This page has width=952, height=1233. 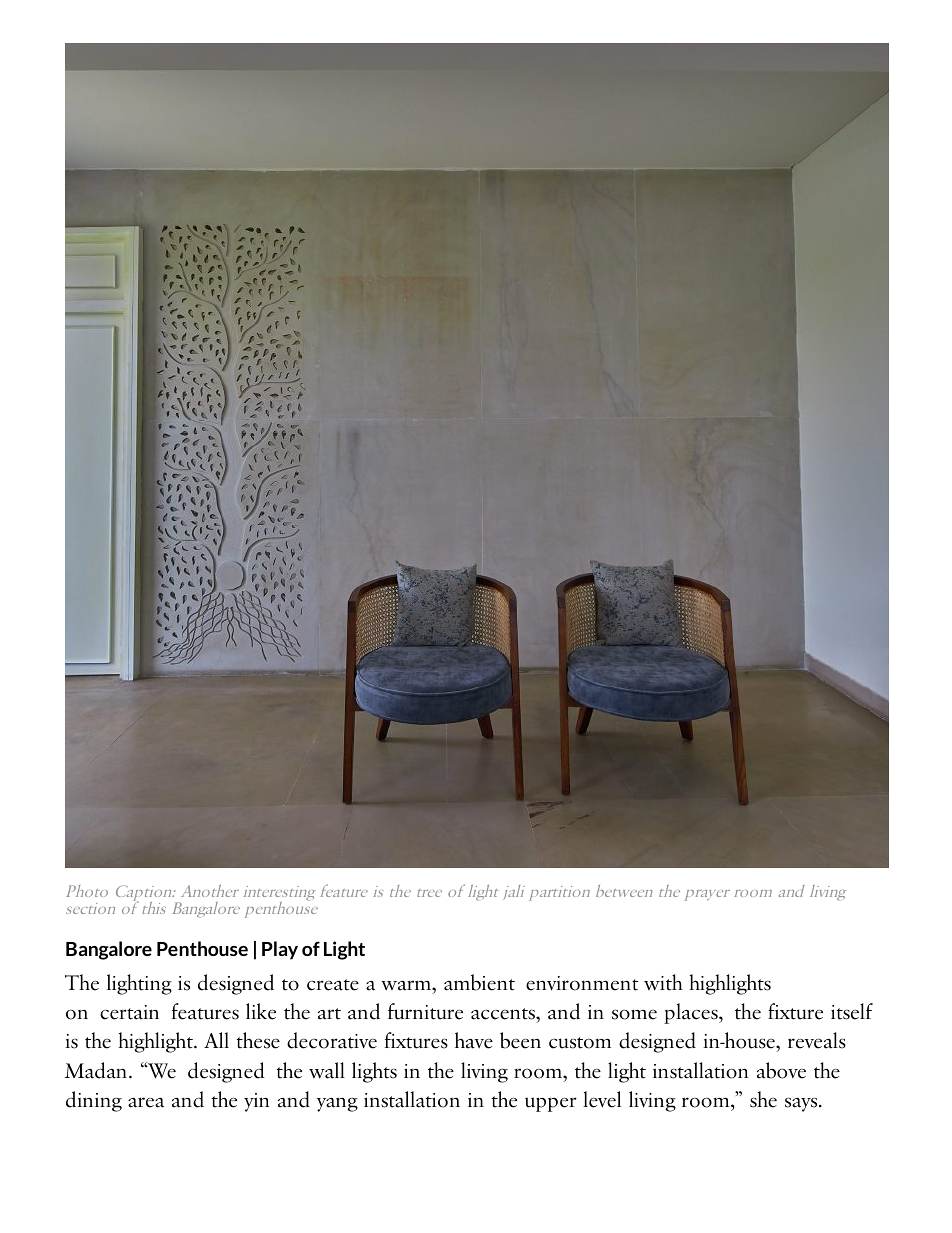 I want to click on Madan, so click(x=95, y=1070).
